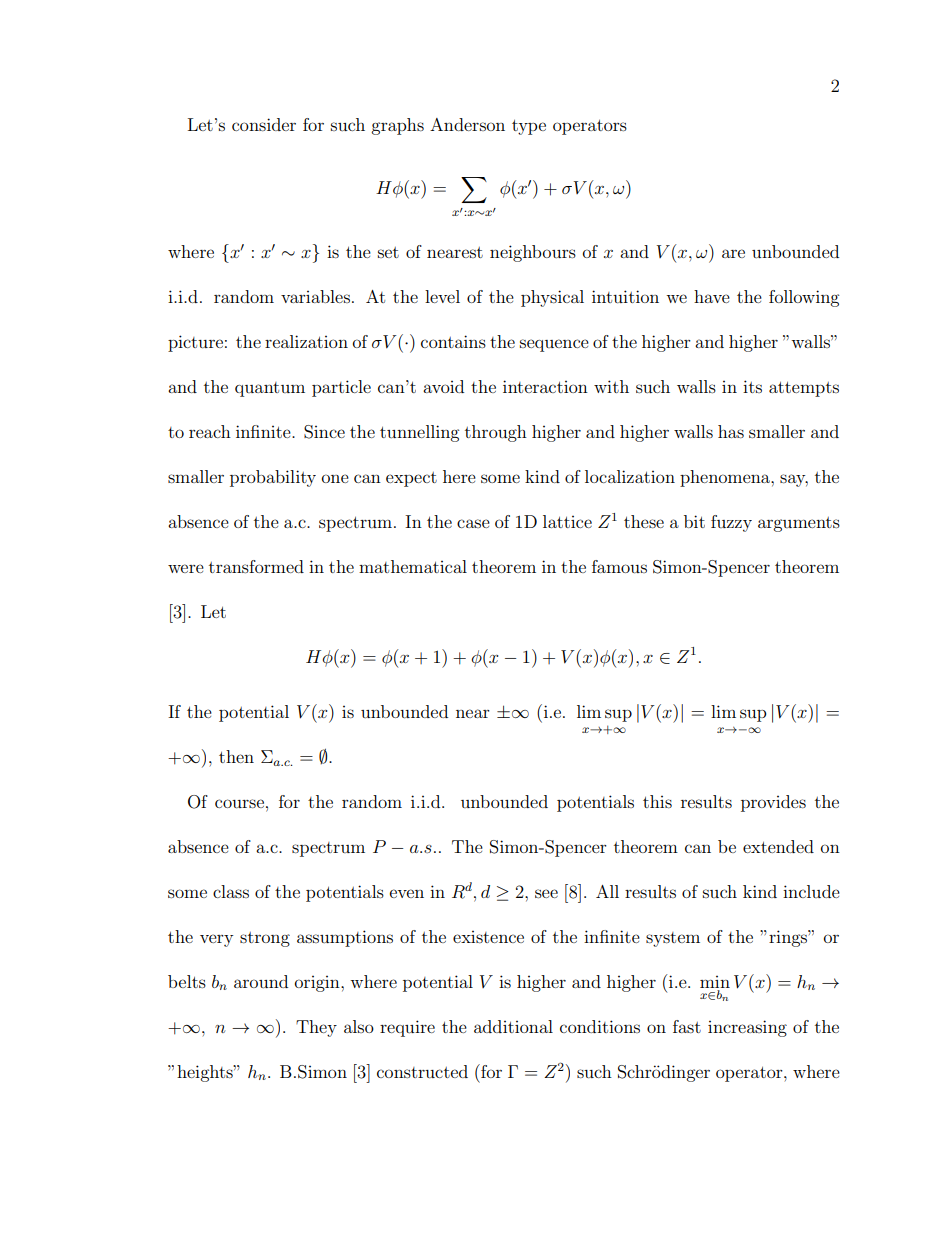 Image resolution: width=952 pixels, height=1233 pixels. Describe the element at coordinates (256, 566) in the page. I see `transformed` at that location.
